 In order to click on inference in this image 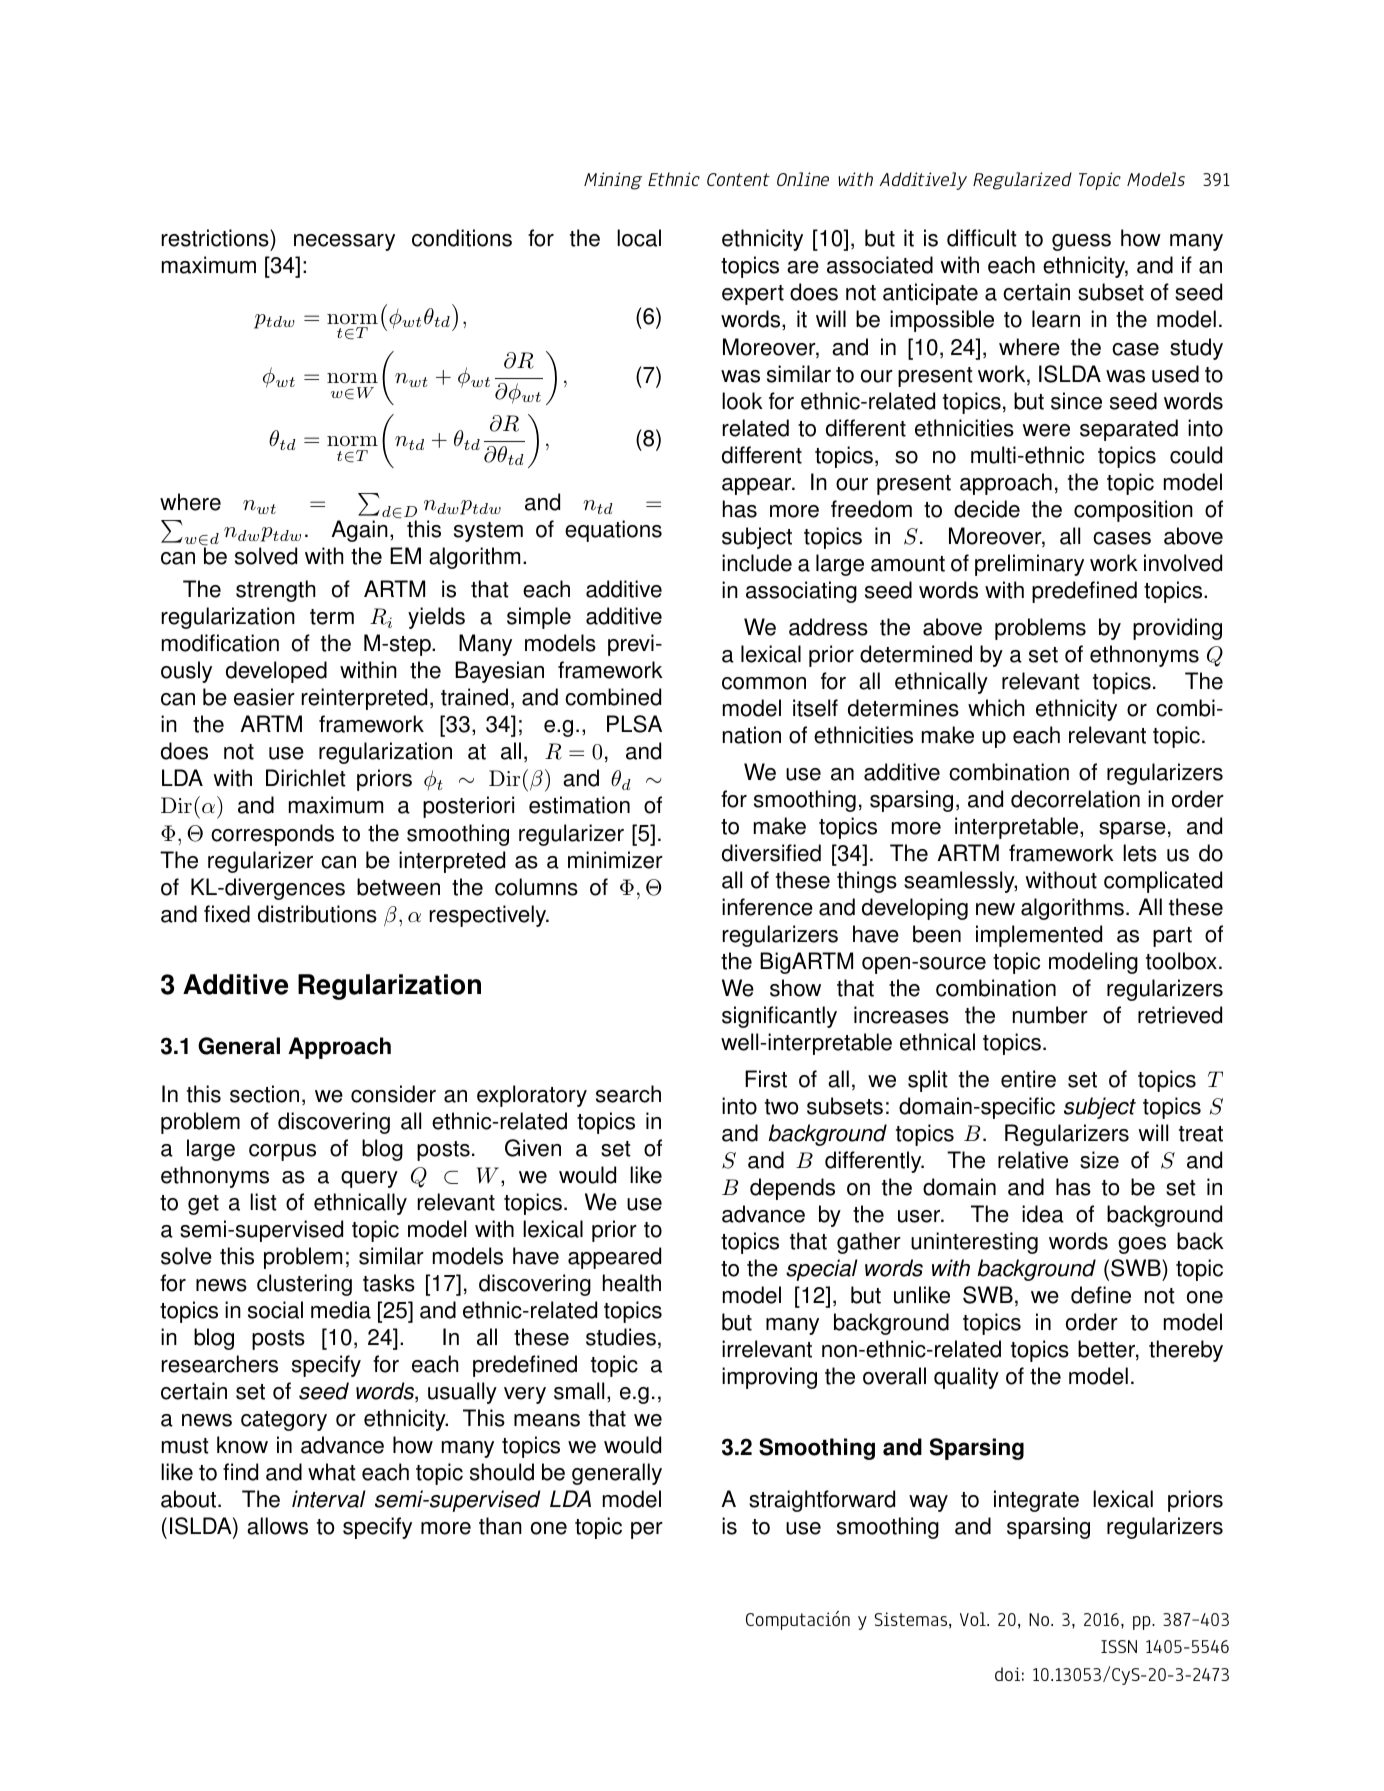, I will do `click(767, 907)`.
